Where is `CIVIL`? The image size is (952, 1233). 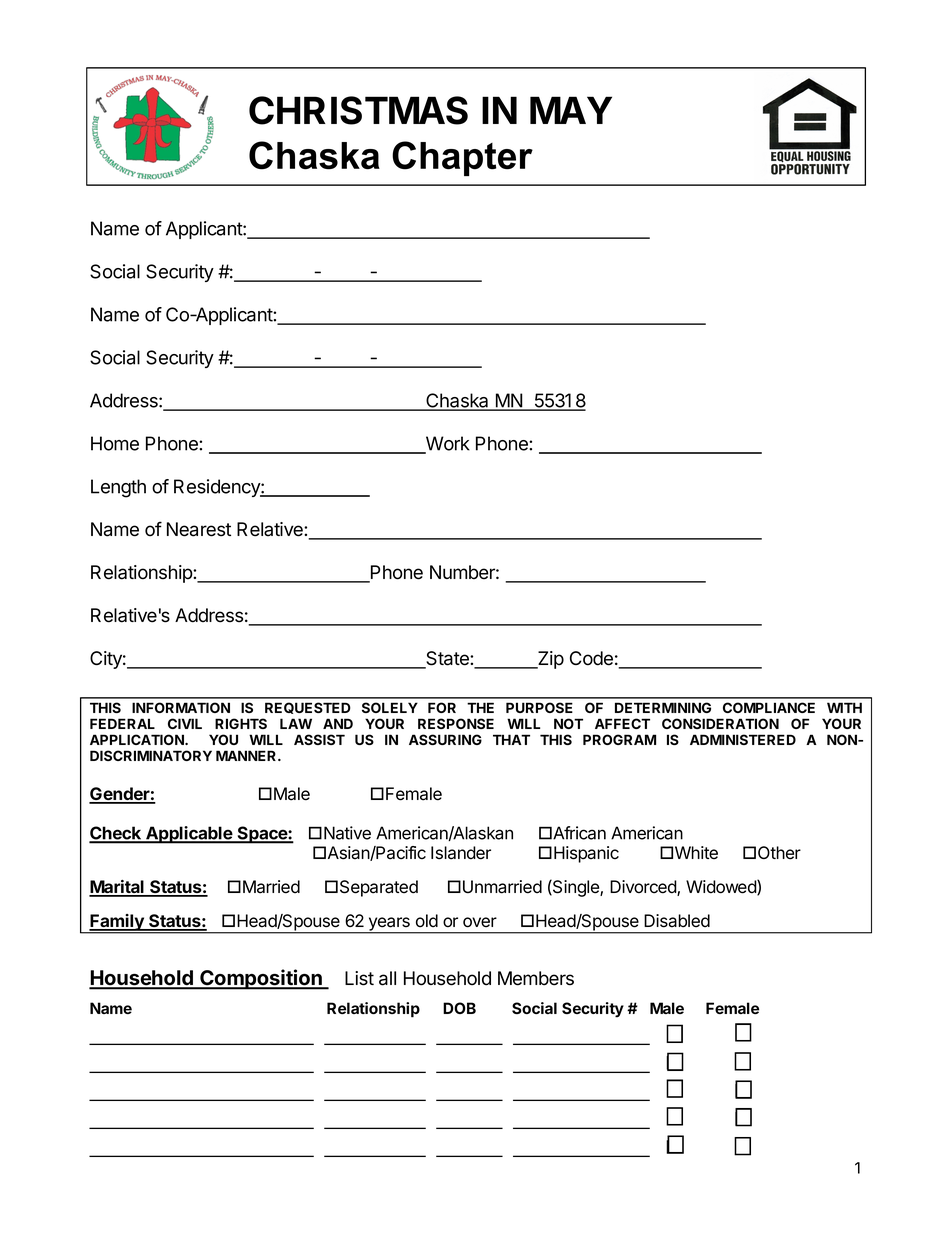
CIVIL is located at coordinates (185, 723).
